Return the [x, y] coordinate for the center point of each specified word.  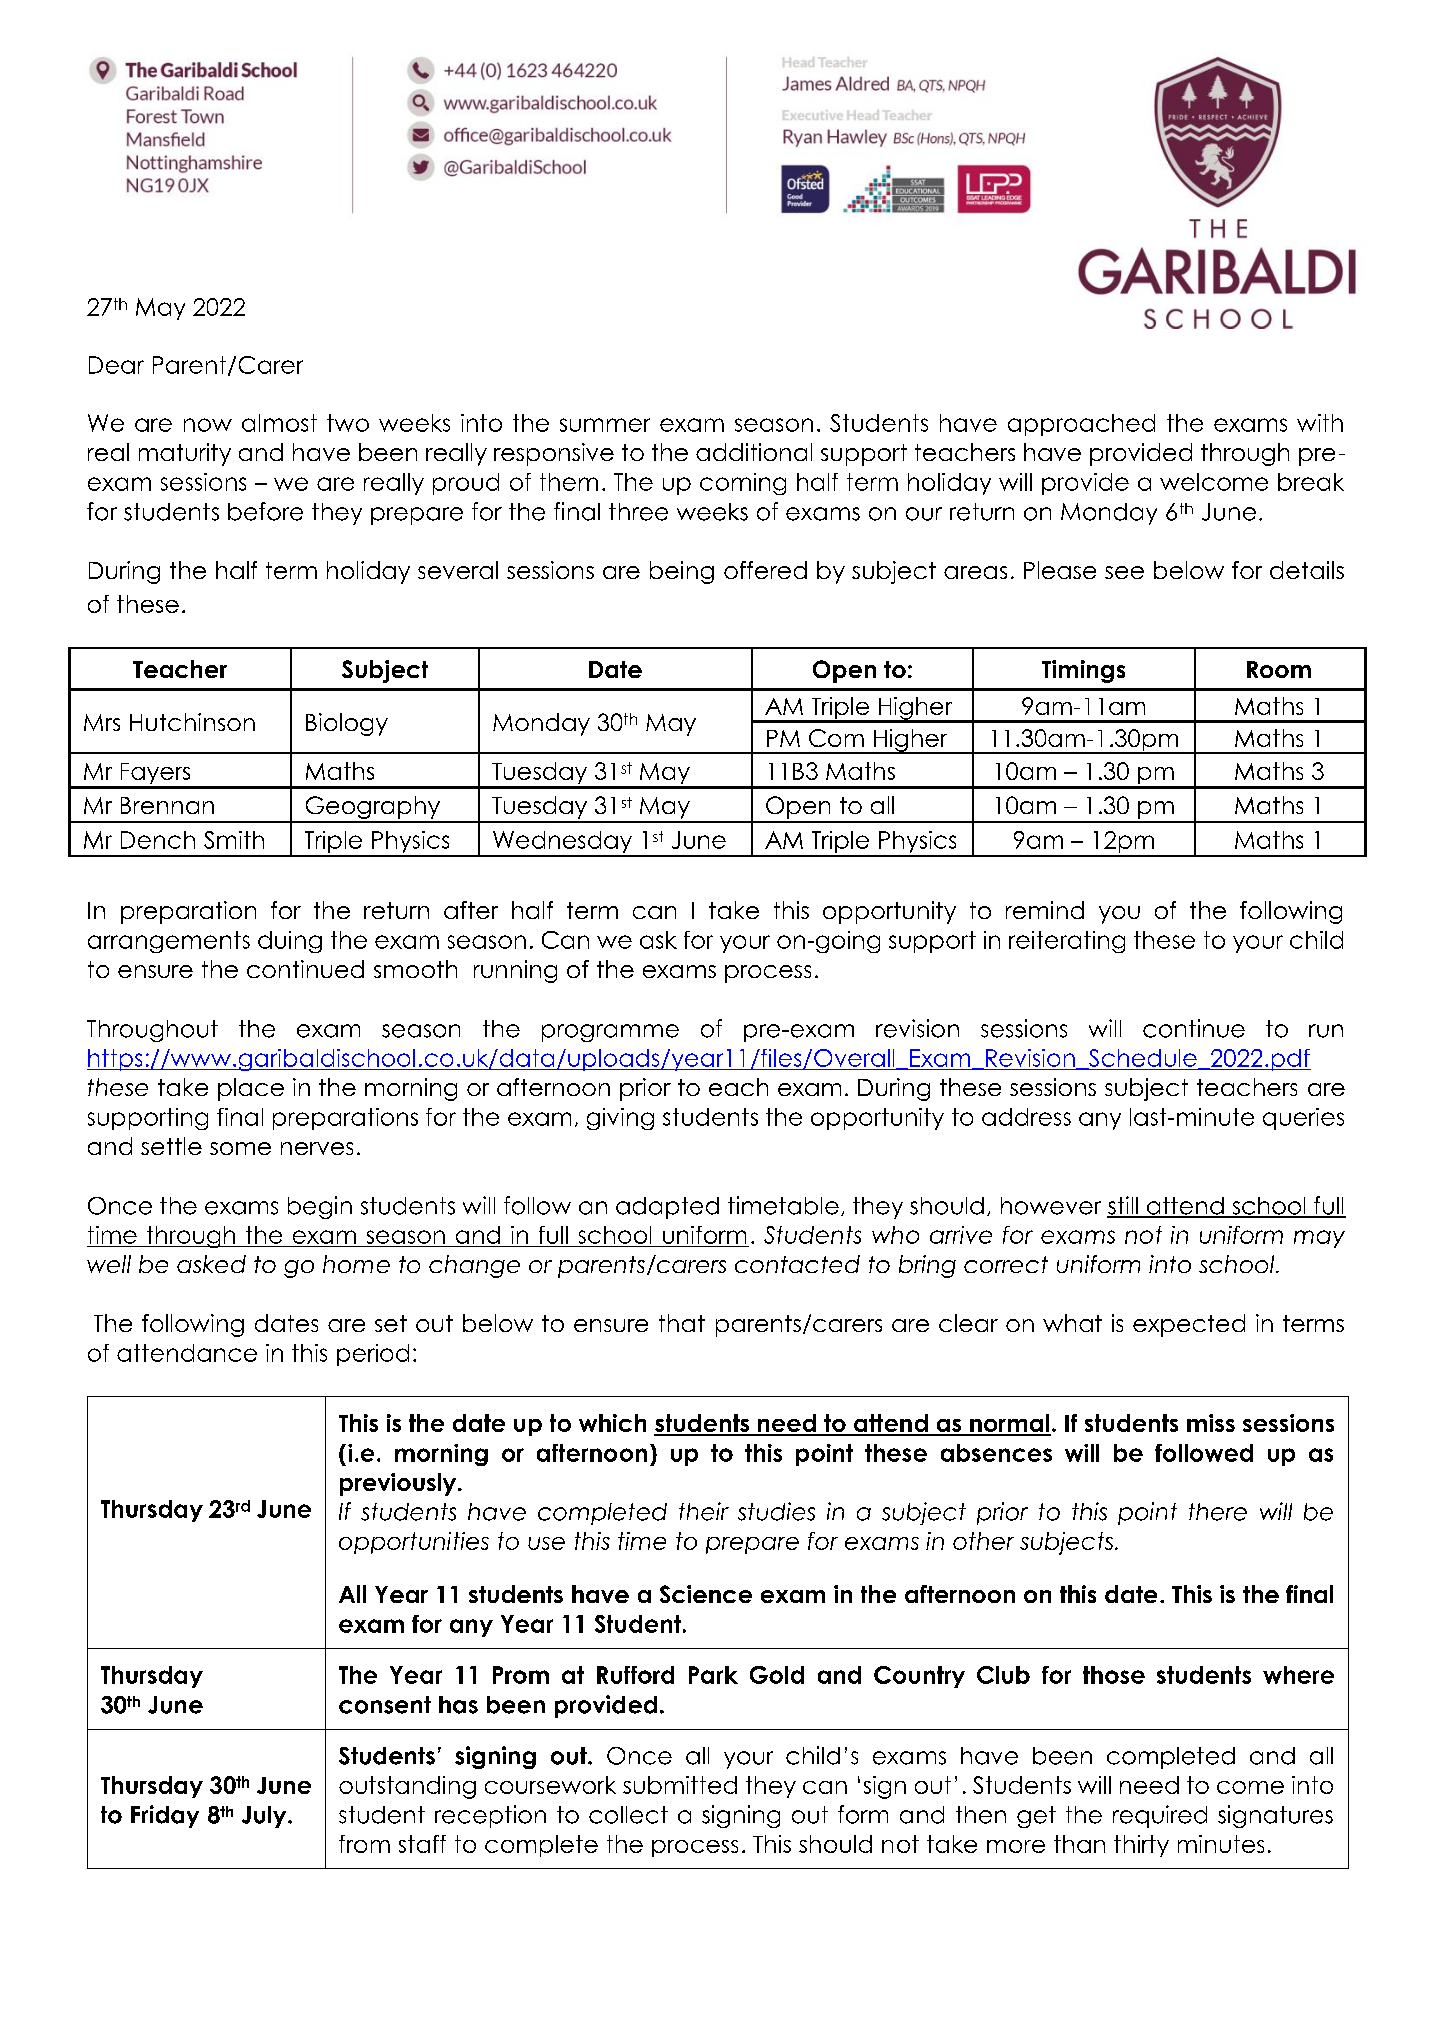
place [251, 1089]
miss [1211, 1423]
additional [754, 452]
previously [399, 1484]
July [265, 1817]
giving [620, 1119]
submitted [680, 1785]
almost [279, 423]
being [682, 572]
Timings [1083, 671]
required [1160, 1816]
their [704, 1511]
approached [1081, 425]
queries [1303, 1119]
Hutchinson [192, 722]
